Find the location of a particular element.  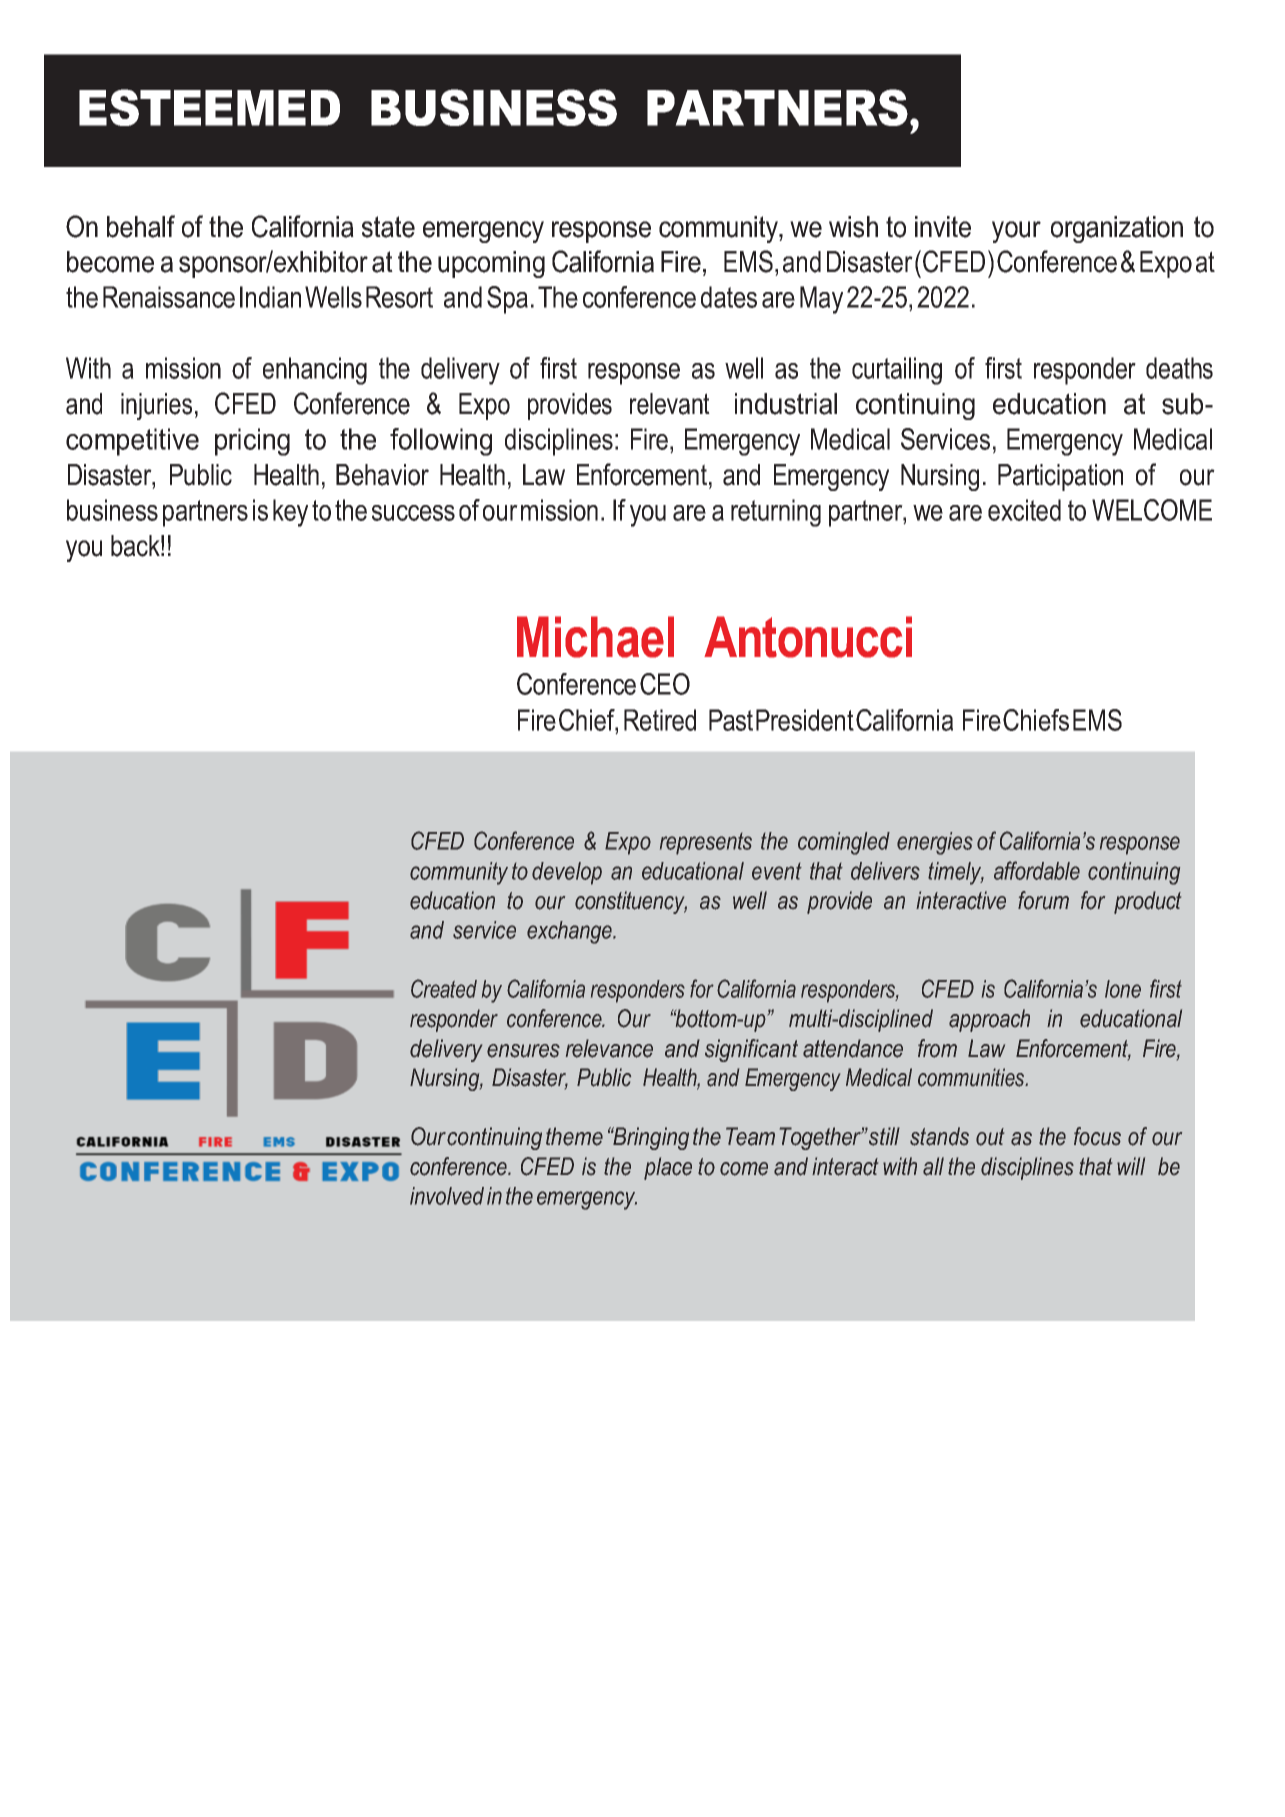

affordable is located at coordinates (1037, 870).
